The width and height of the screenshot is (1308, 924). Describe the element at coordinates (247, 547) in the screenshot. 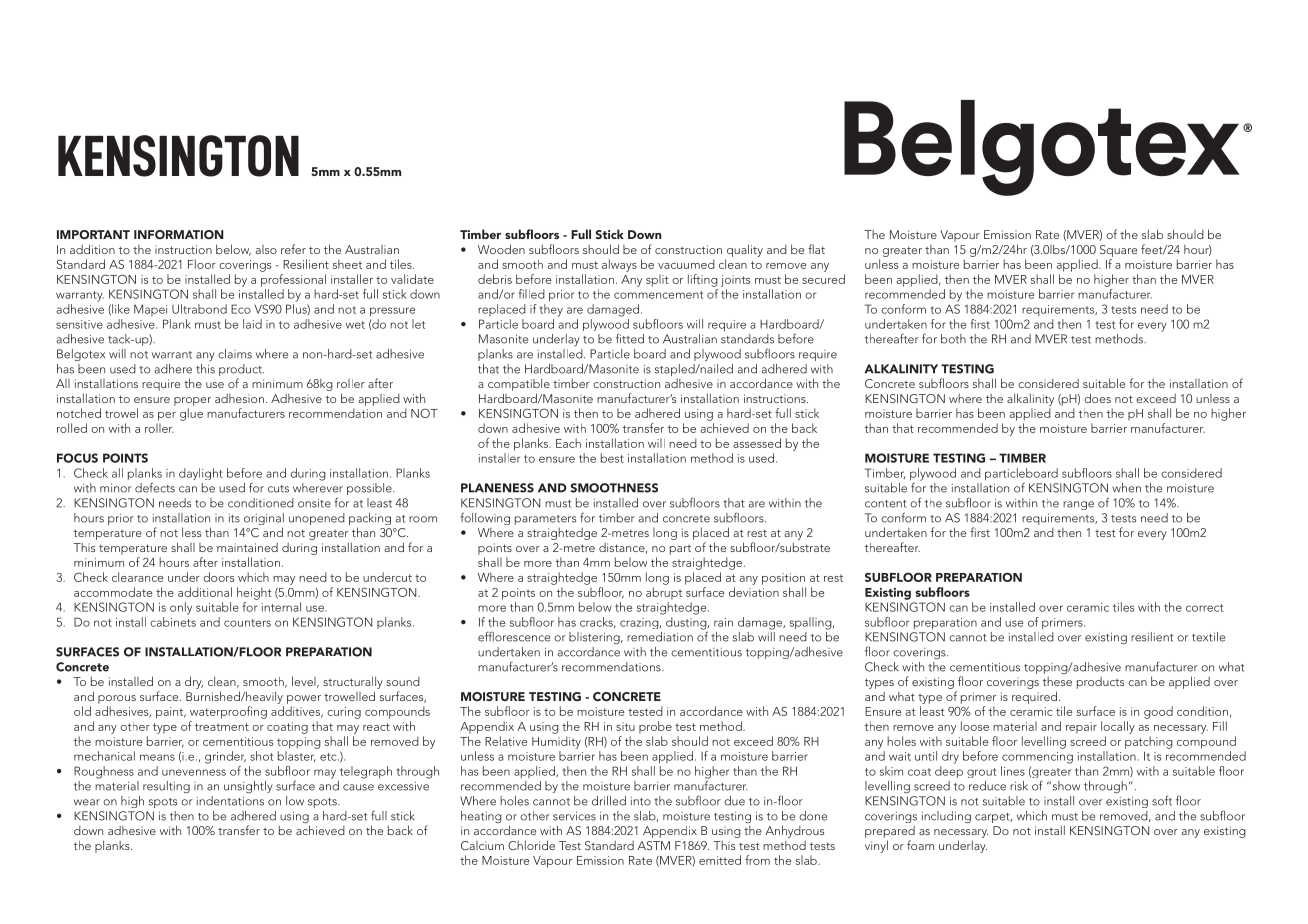

I see `maintained` at that location.
